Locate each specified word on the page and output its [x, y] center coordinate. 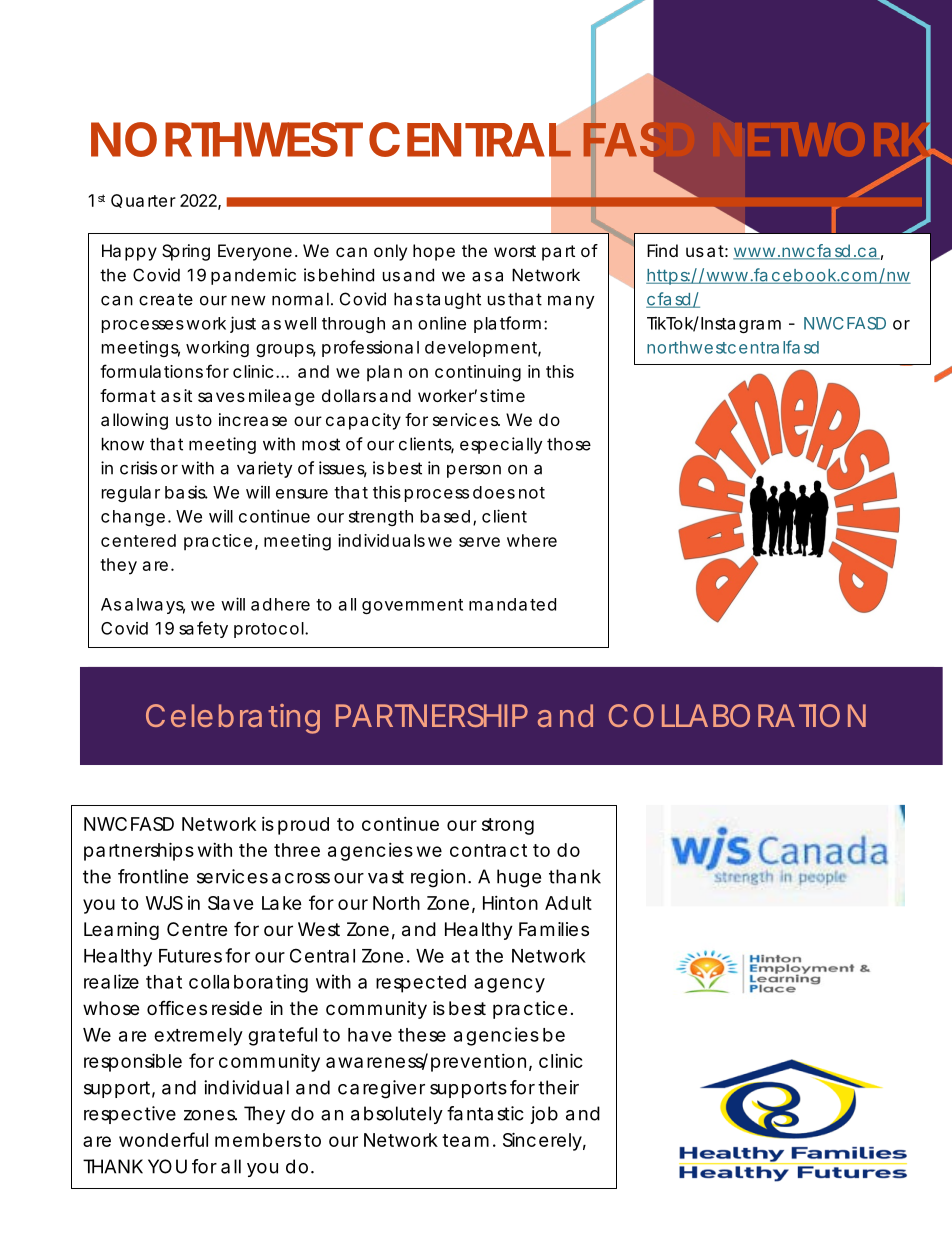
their [558, 1087]
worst [515, 251]
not [532, 493]
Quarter [143, 201]
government [412, 606]
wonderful [163, 1139]
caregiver [381, 1089]
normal [300, 299]
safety [203, 629]
